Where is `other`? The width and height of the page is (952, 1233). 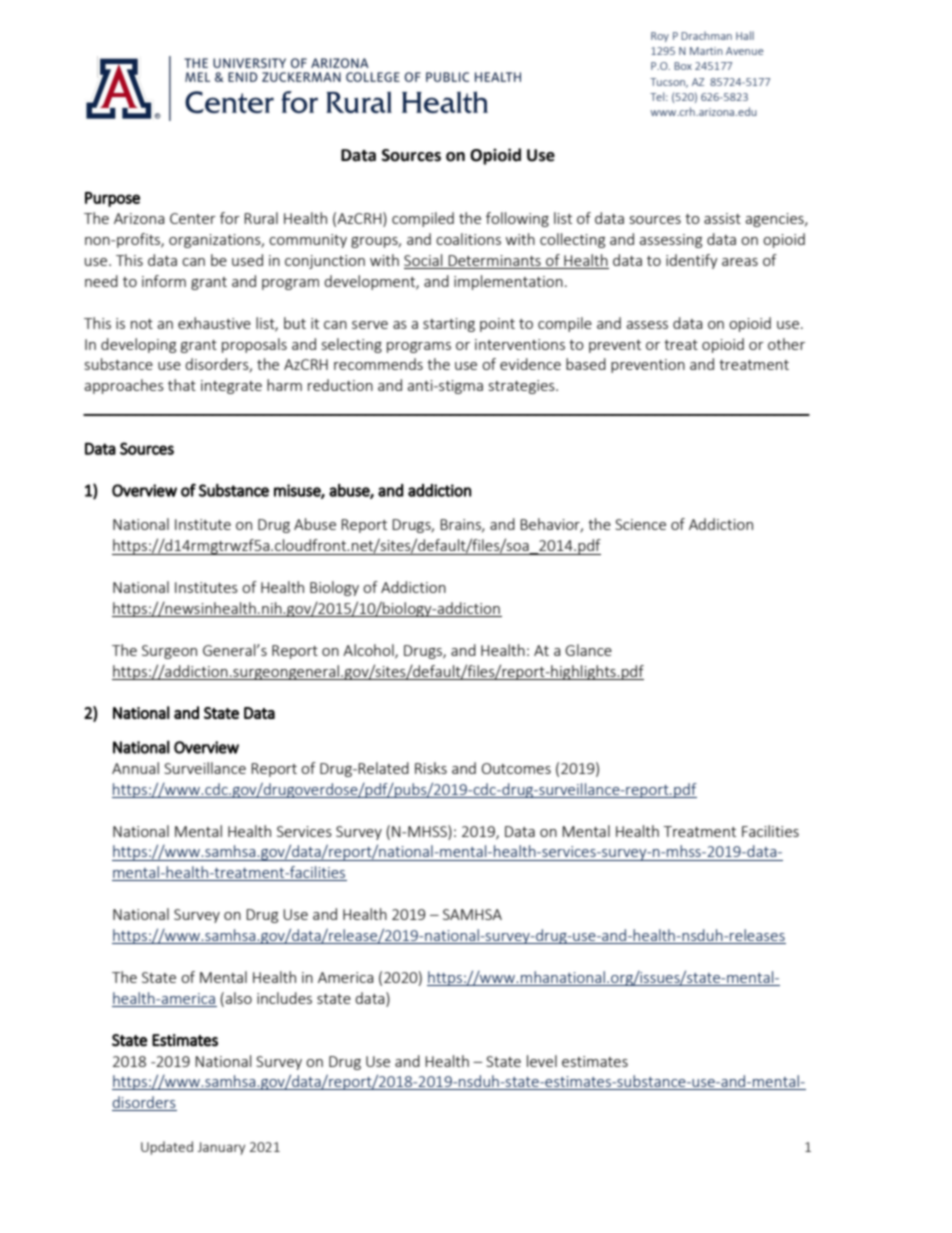
other is located at coordinates (786, 344).
